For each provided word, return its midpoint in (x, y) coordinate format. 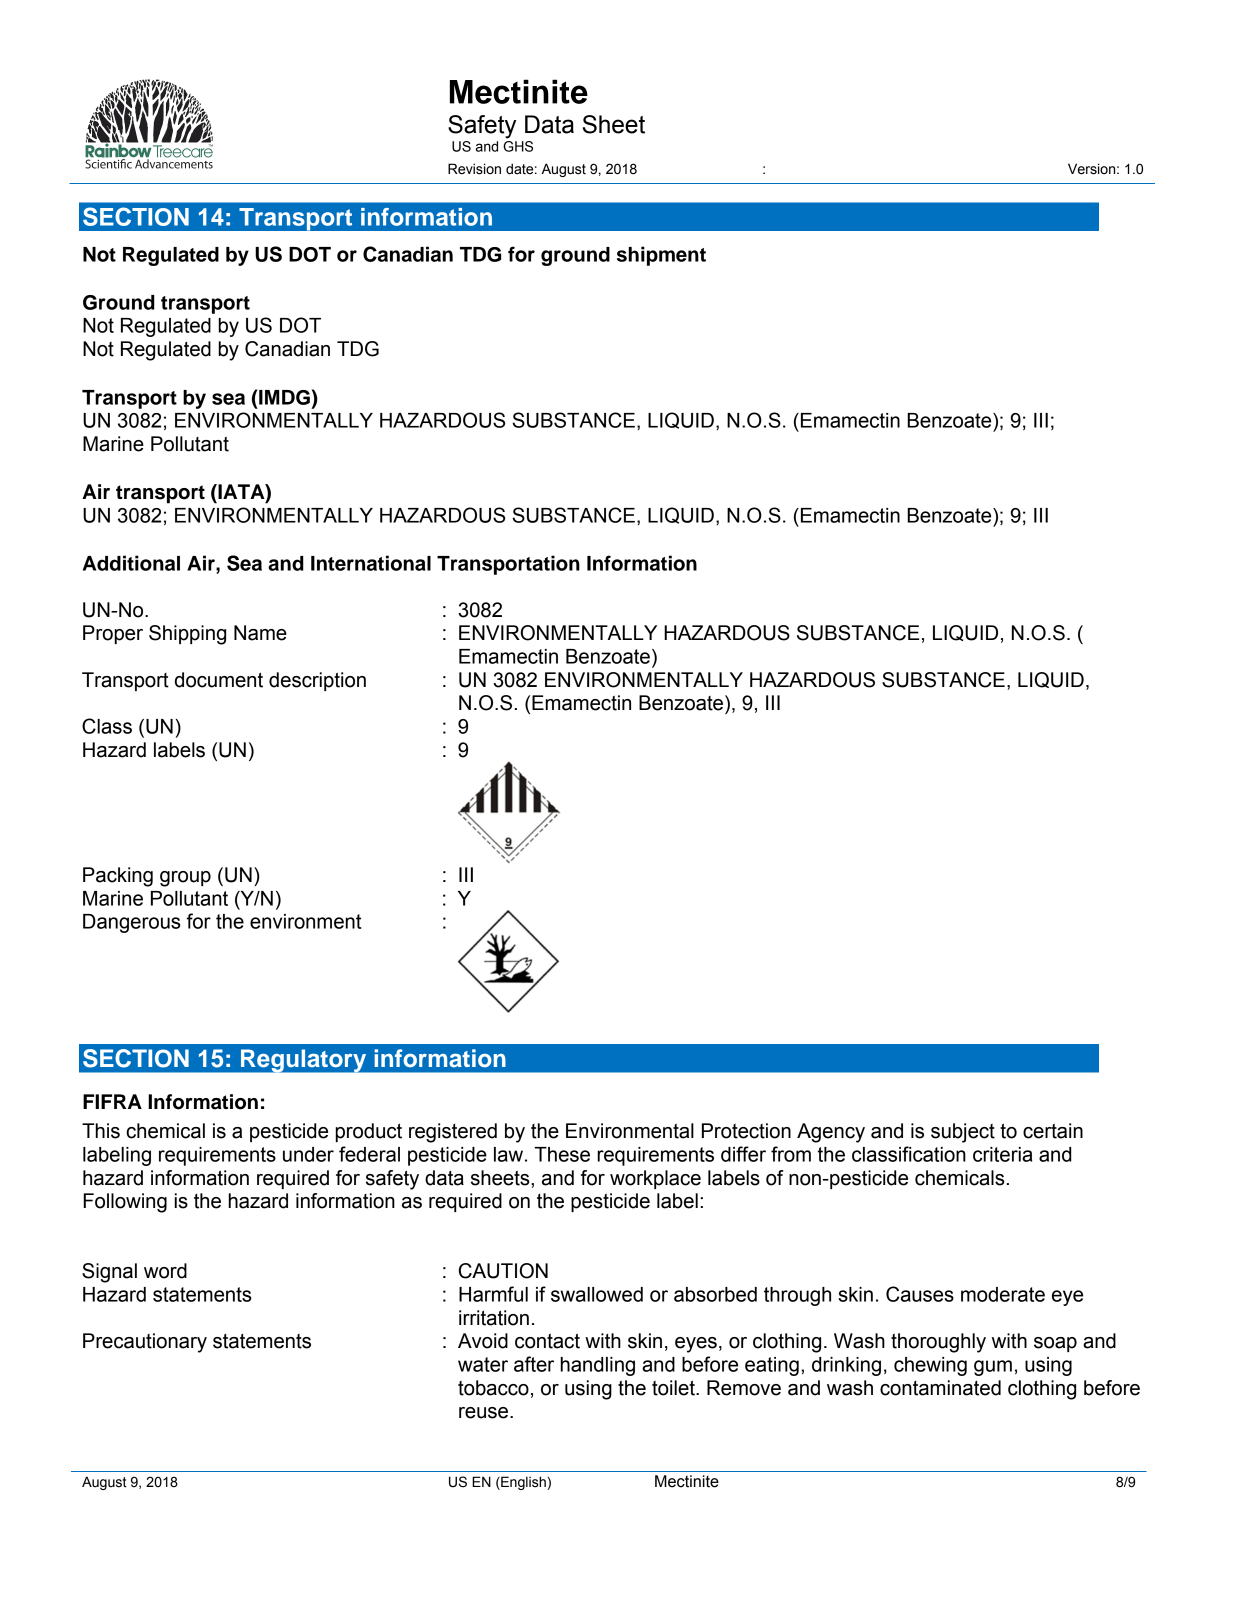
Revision (474, 169)
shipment (661, 256)
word (165, 1271)
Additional (131, 563)
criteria (1002, 1154)
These (562, 1154)
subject (963, 1133)
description (317, 681)
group (185, 879)
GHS (518, 146)
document (219, 680)
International (371, 563)
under (308, 1154)
